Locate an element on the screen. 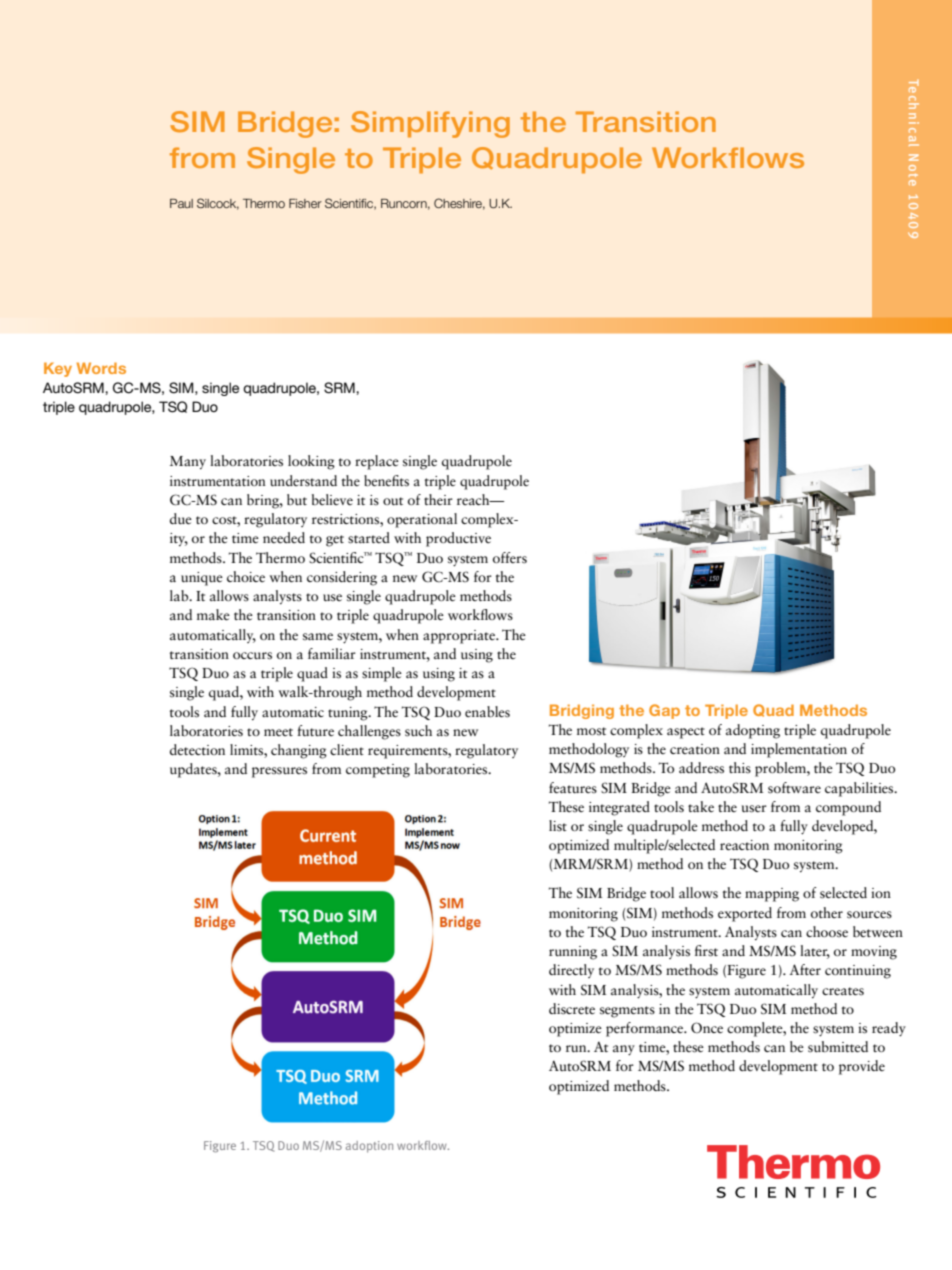 The width and height of the screenshot is (952, 1270). discrete is located at coordinates (572, 1009).
